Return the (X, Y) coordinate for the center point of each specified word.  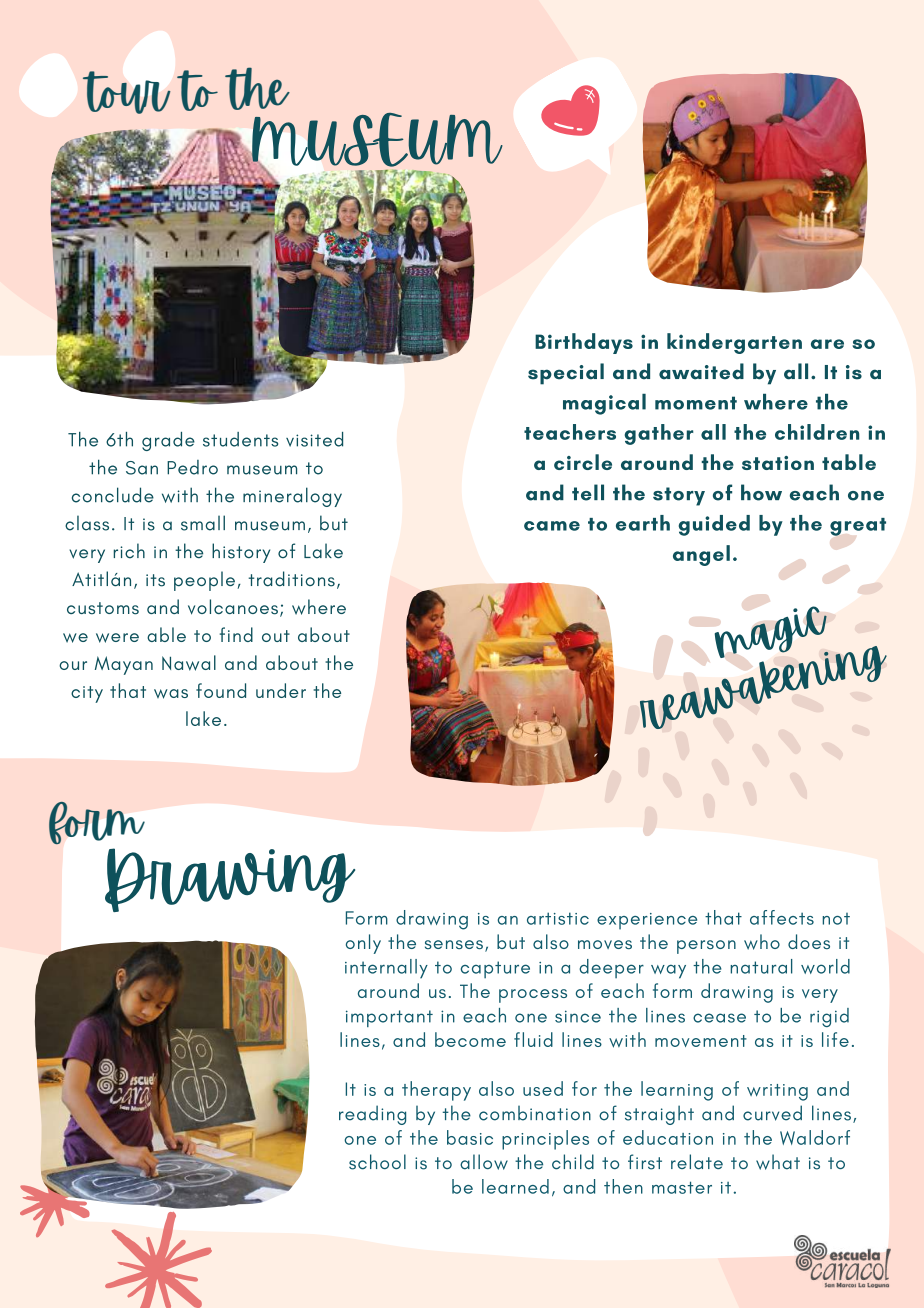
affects (782, 917)
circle (583, 462)
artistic (558, 918)
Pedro (192, 467)
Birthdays (584, 343)
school (377, 1162)
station (778, 463)
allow (484, 1162)
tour (127, 92)
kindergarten (734, 343)
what (778, 1162)
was (171, 694)
